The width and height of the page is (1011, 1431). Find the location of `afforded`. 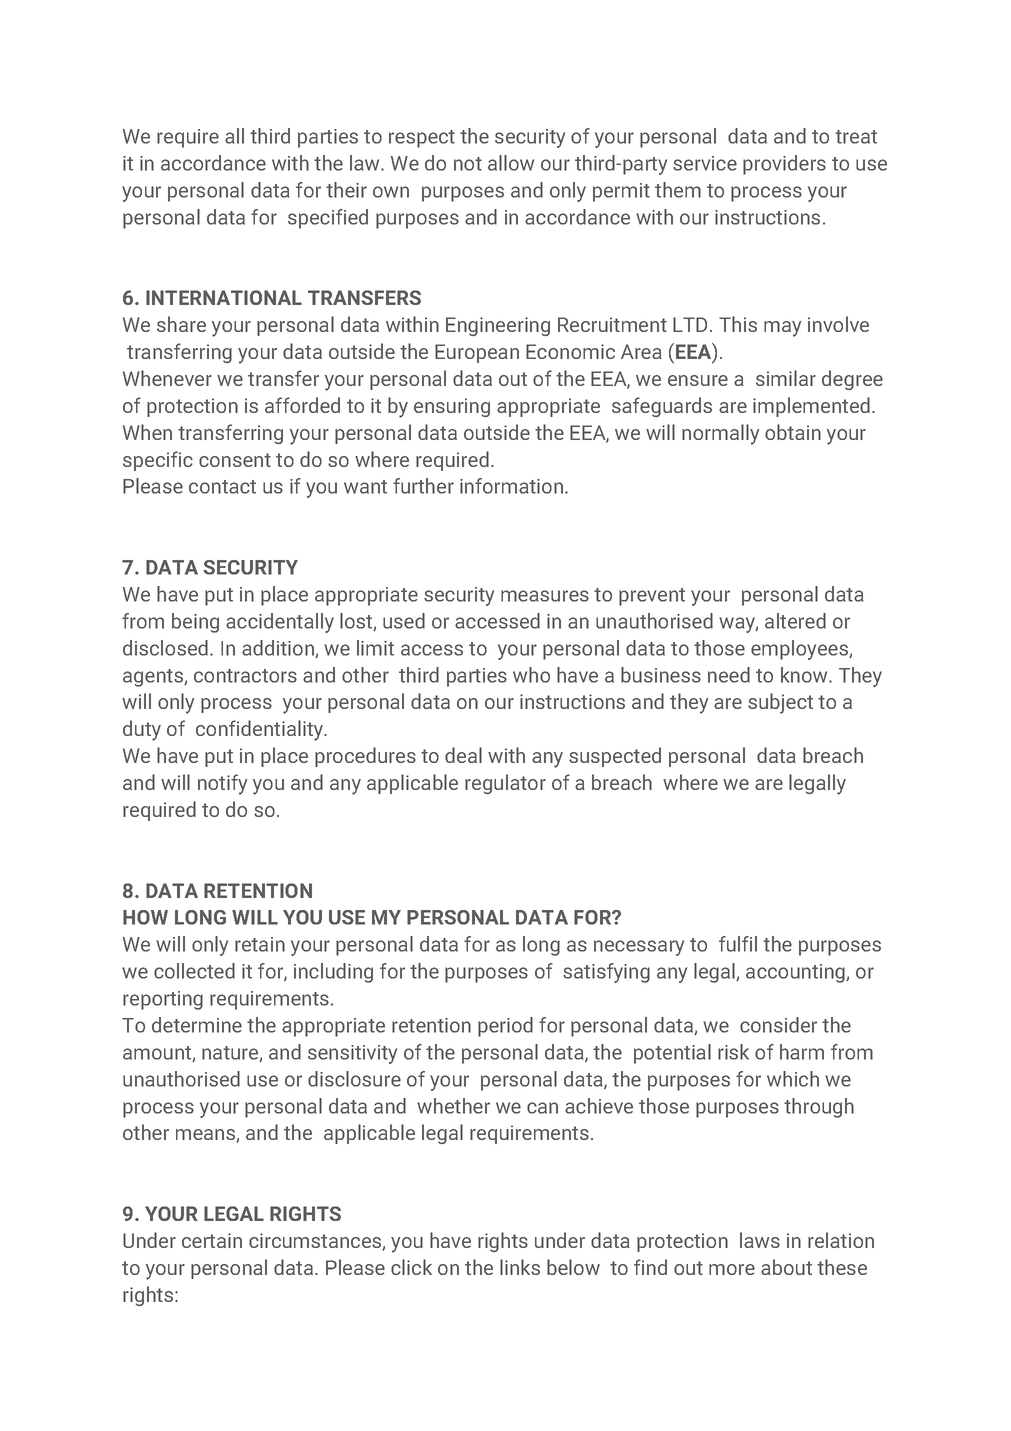

afforded is located at coordinates (302, 405).
